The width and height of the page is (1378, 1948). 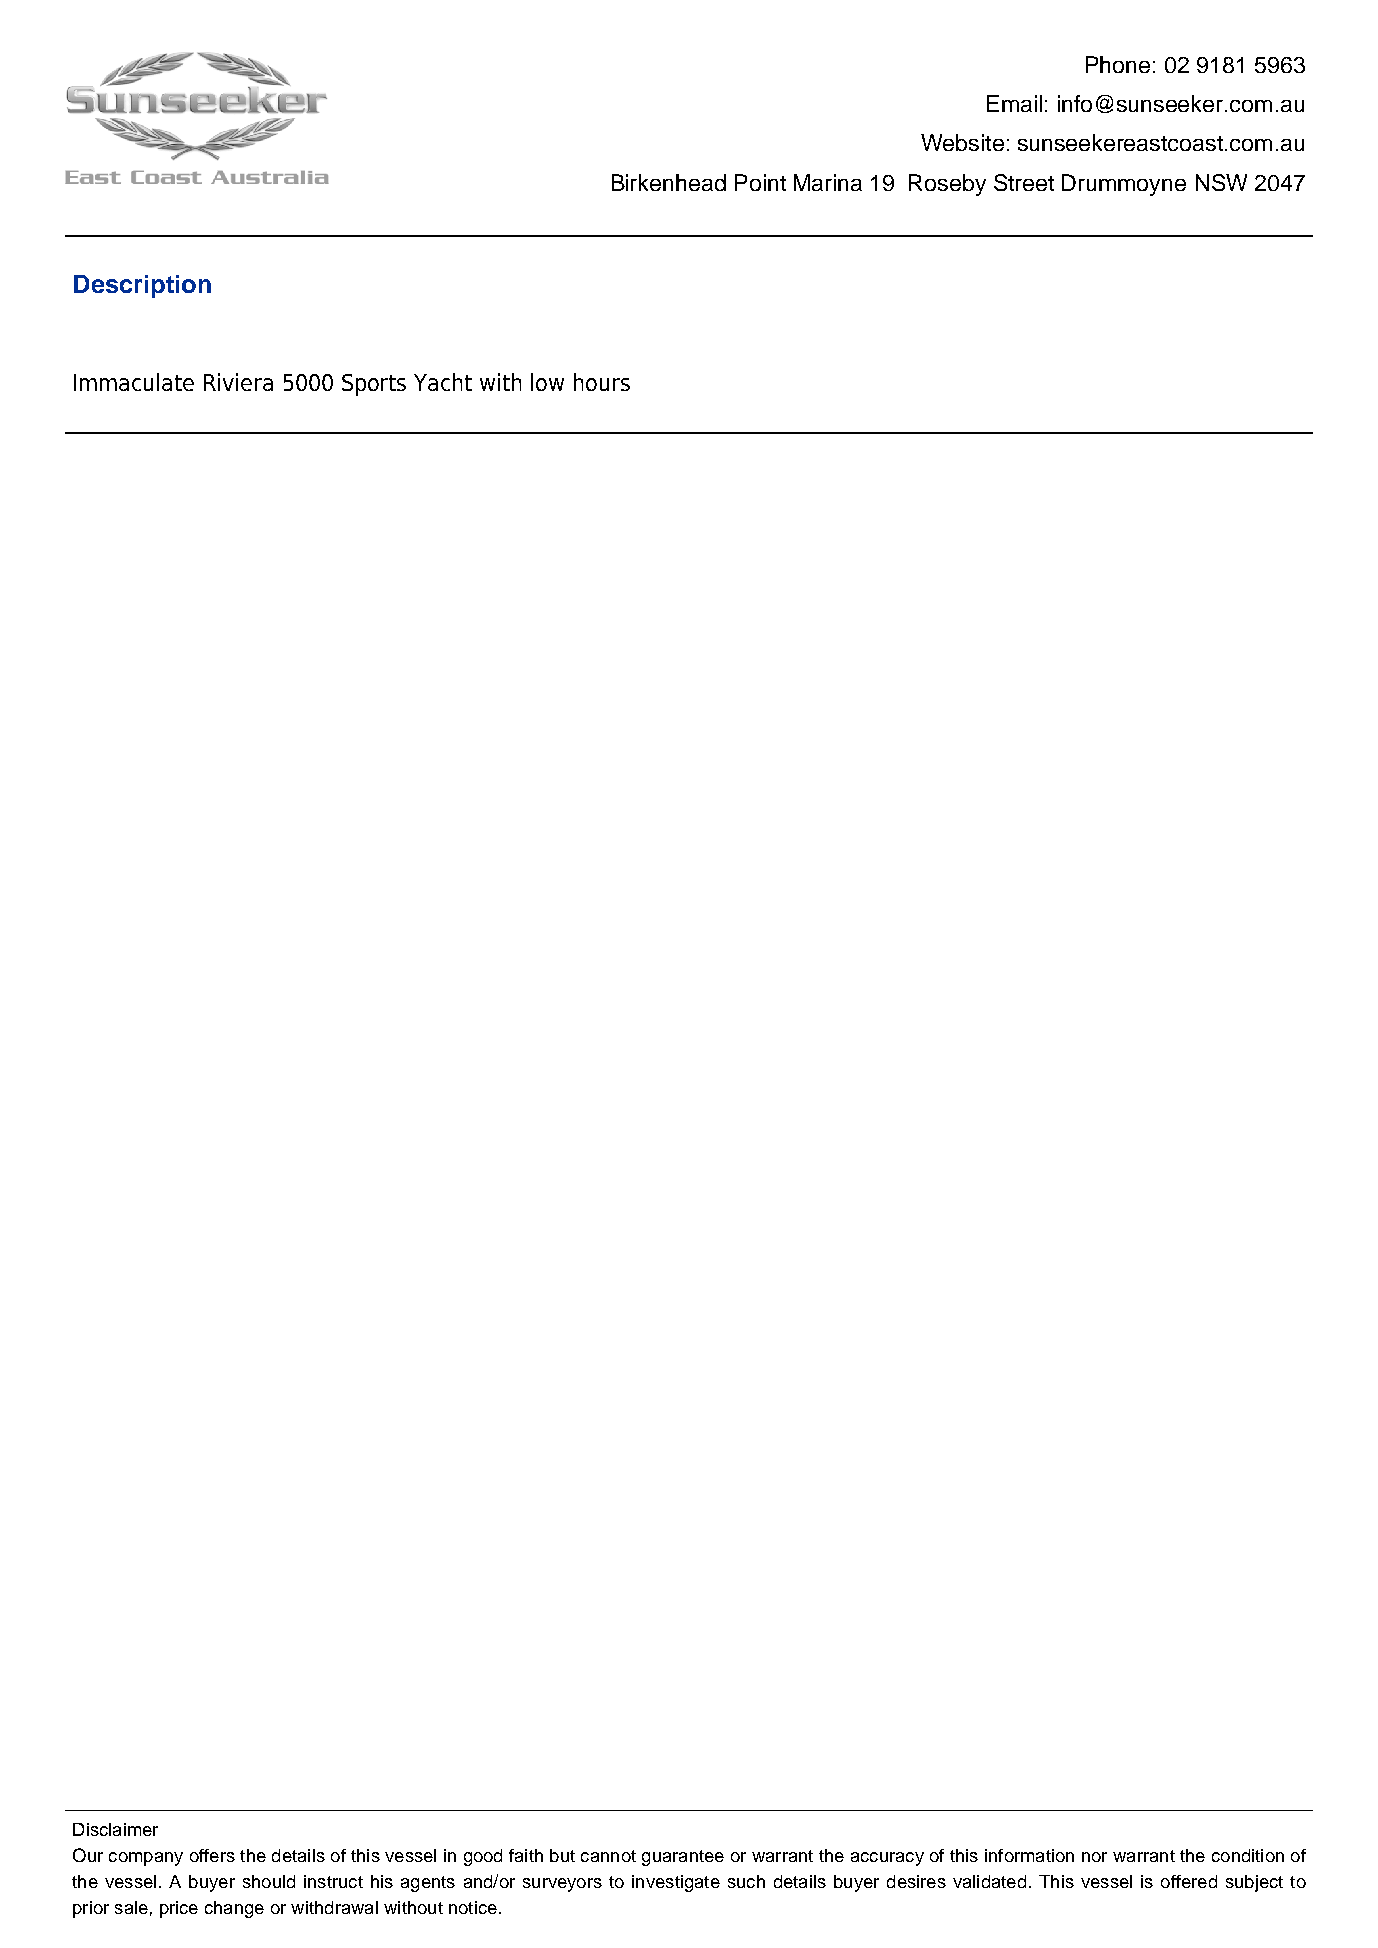 What do you see at coordinates (142, 286) in the page?
I see `Description` at bounding box center [142, 286].
